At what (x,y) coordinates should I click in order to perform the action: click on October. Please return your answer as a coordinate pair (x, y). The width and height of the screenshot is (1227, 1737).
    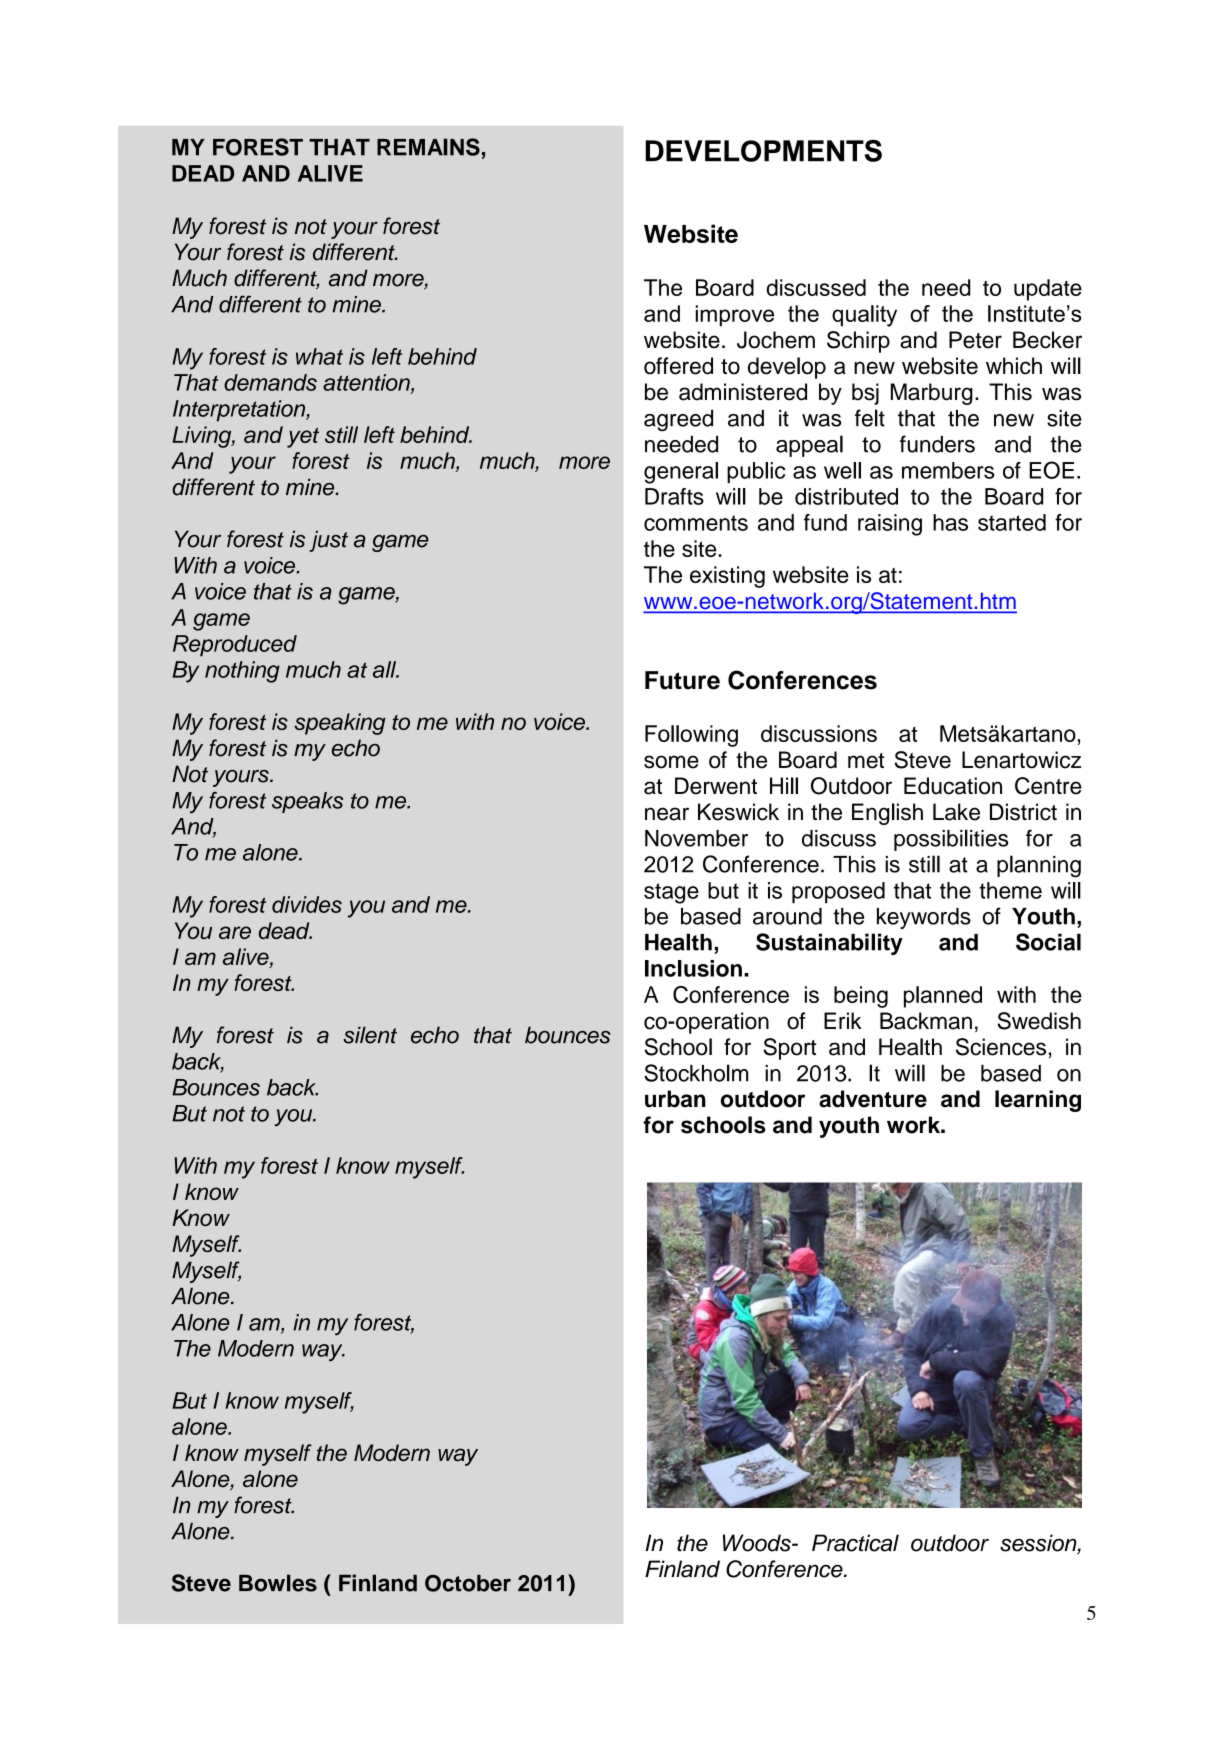
    Looking at the image, I should click on (468, 1583).
